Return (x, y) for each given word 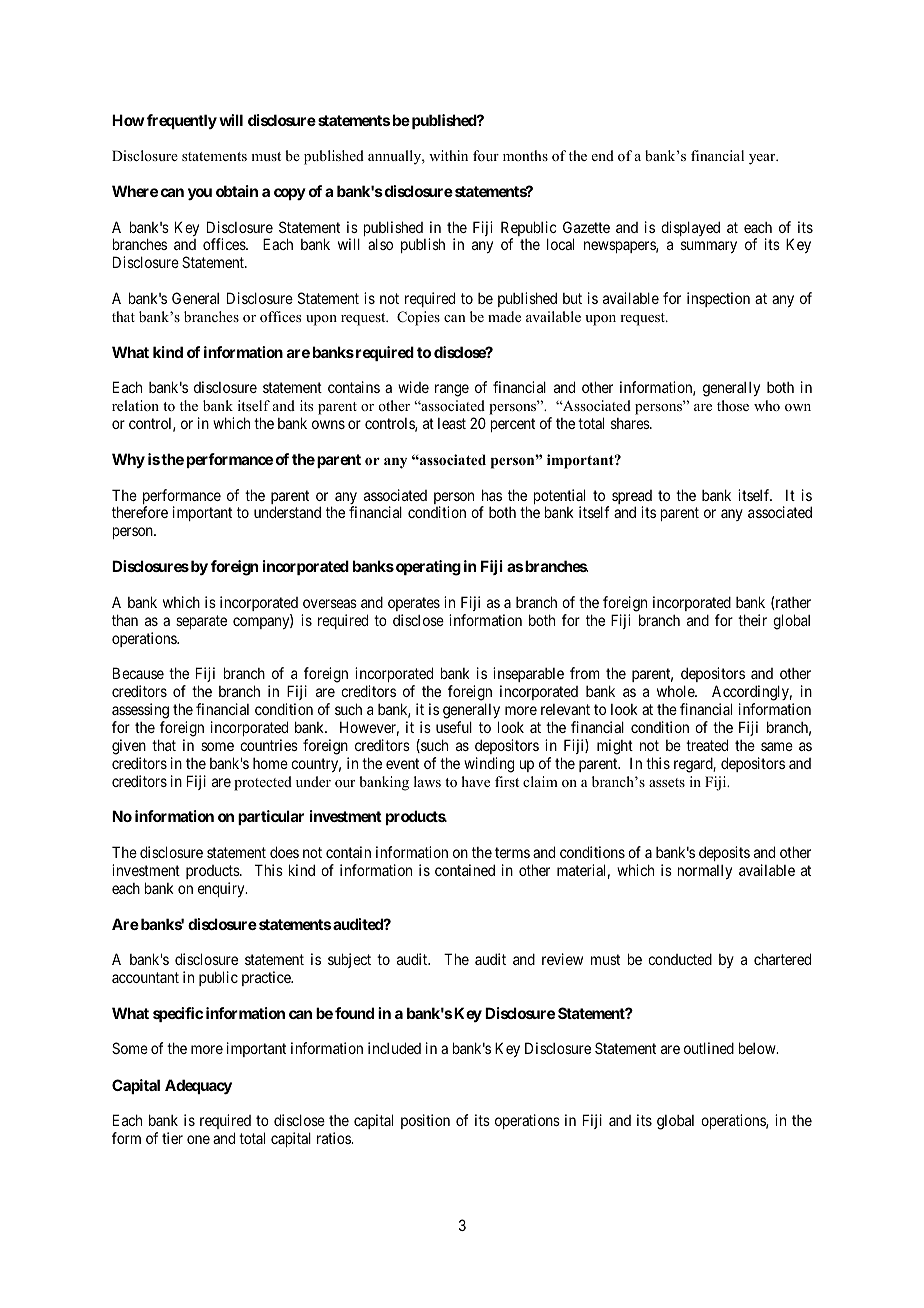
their (752, 620)
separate (201, 622)
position (425, 1121)
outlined (709, 1048)
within (448, 155)
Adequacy (198, 1087)
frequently (182, 121)
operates (414, 604)
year (763, 159)
